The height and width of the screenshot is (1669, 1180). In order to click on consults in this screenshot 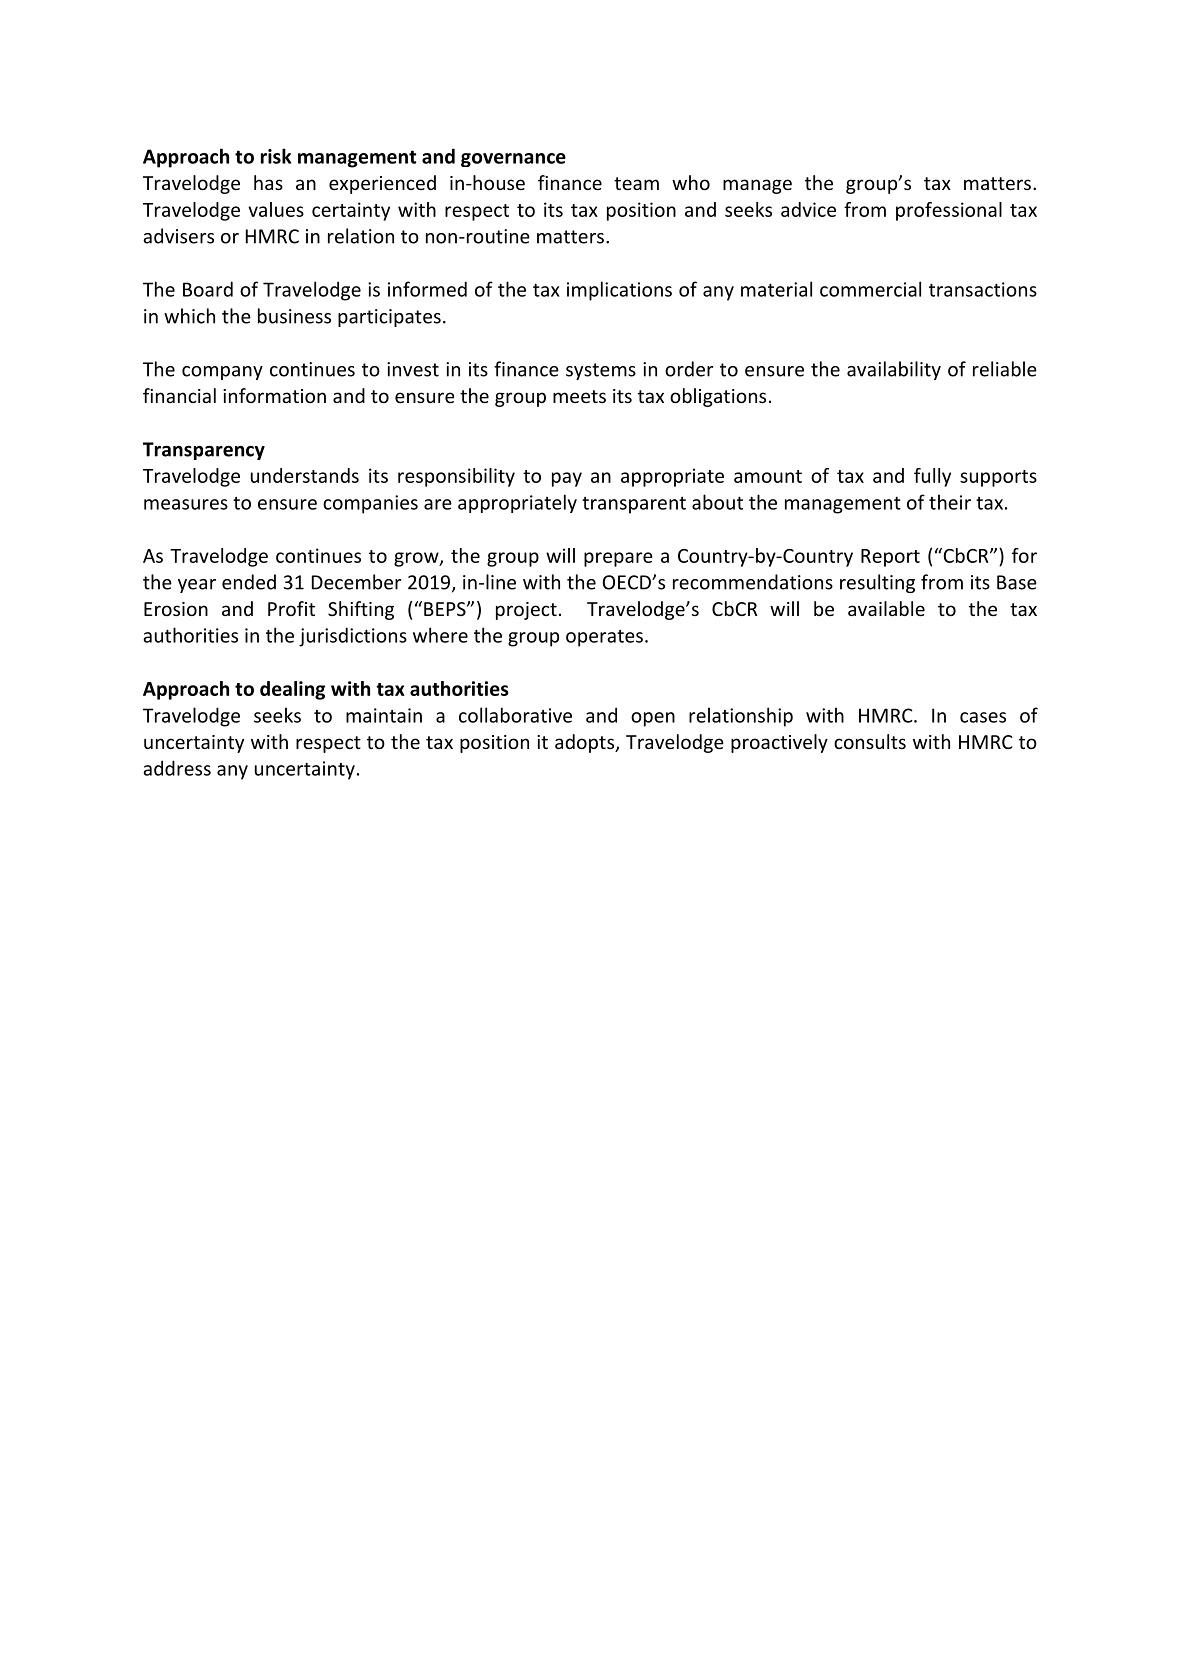, I will do `click(870, 741)`.
